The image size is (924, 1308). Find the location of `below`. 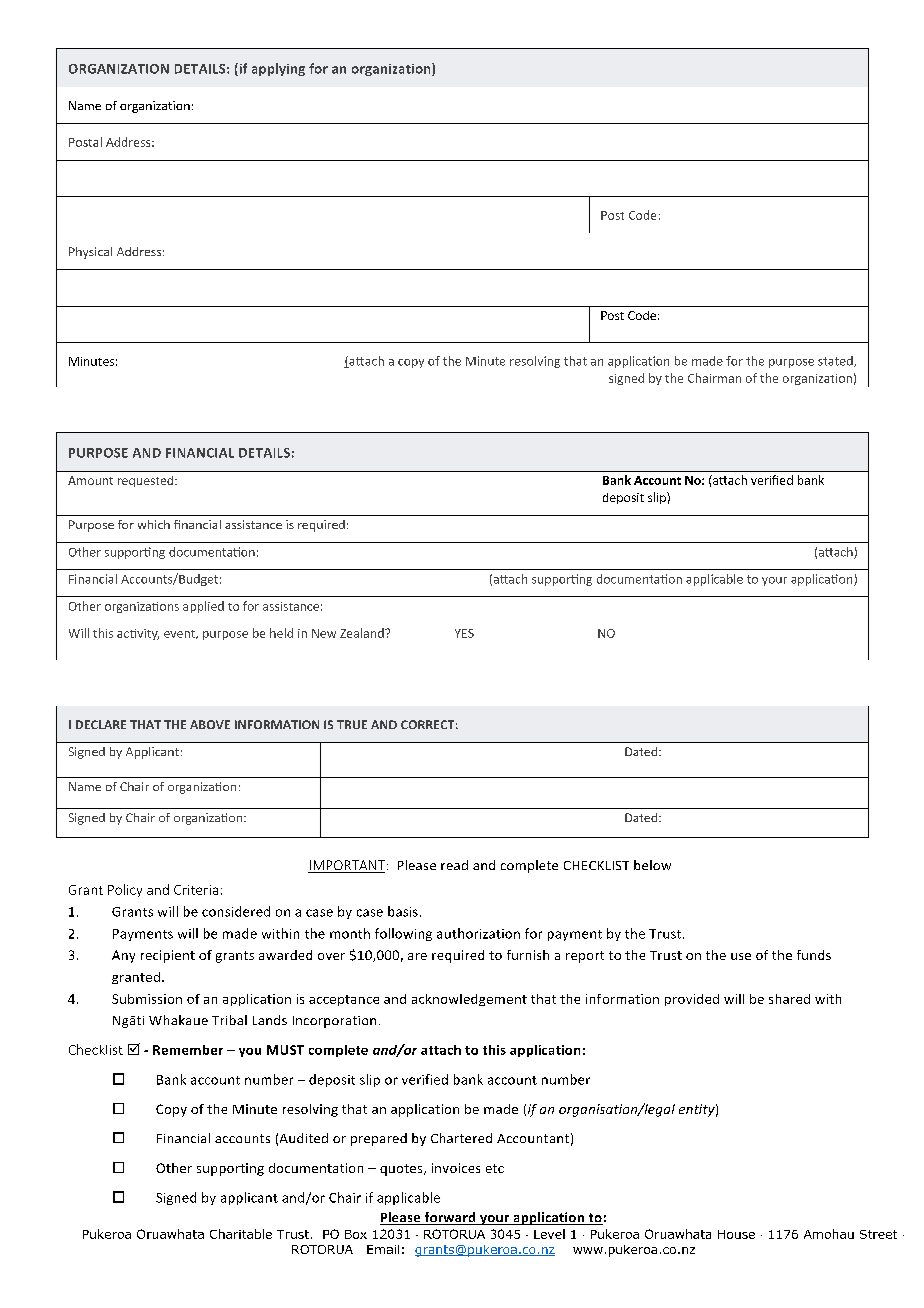

below is located at coordinates (652, 865).
